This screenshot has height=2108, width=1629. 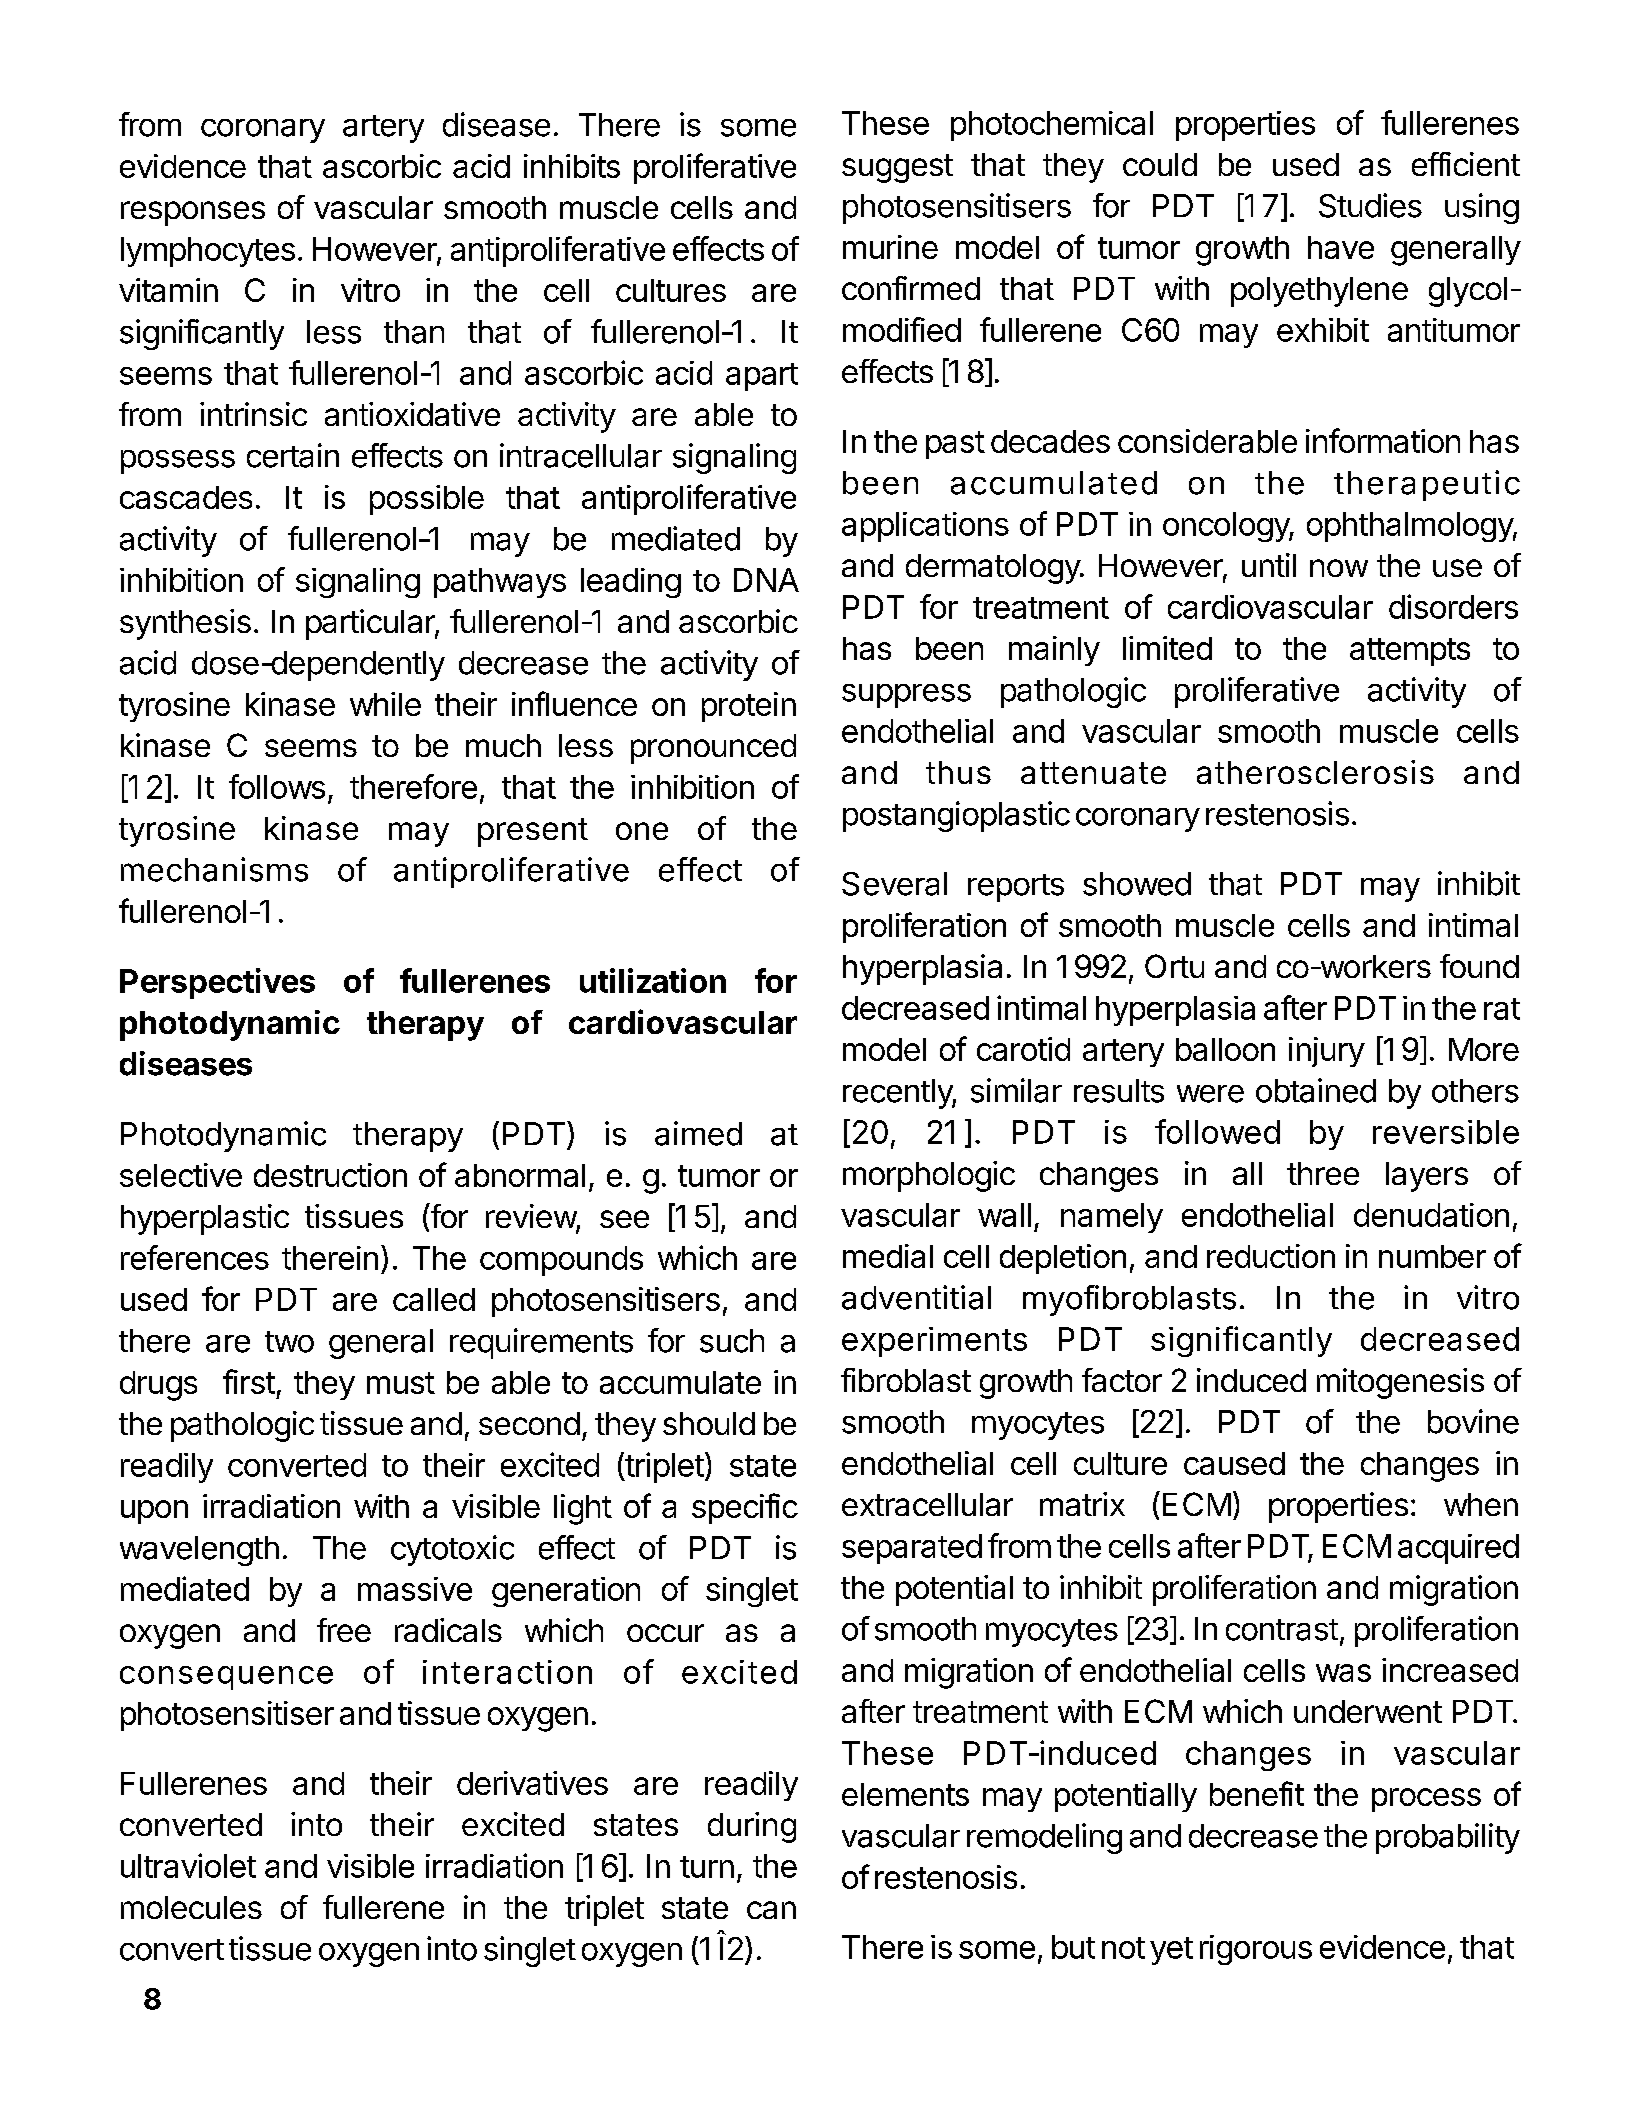 What do you see at coordinates (766, 580) in the screenshot?
I see `DNA` at bounding box center [766, 580].
